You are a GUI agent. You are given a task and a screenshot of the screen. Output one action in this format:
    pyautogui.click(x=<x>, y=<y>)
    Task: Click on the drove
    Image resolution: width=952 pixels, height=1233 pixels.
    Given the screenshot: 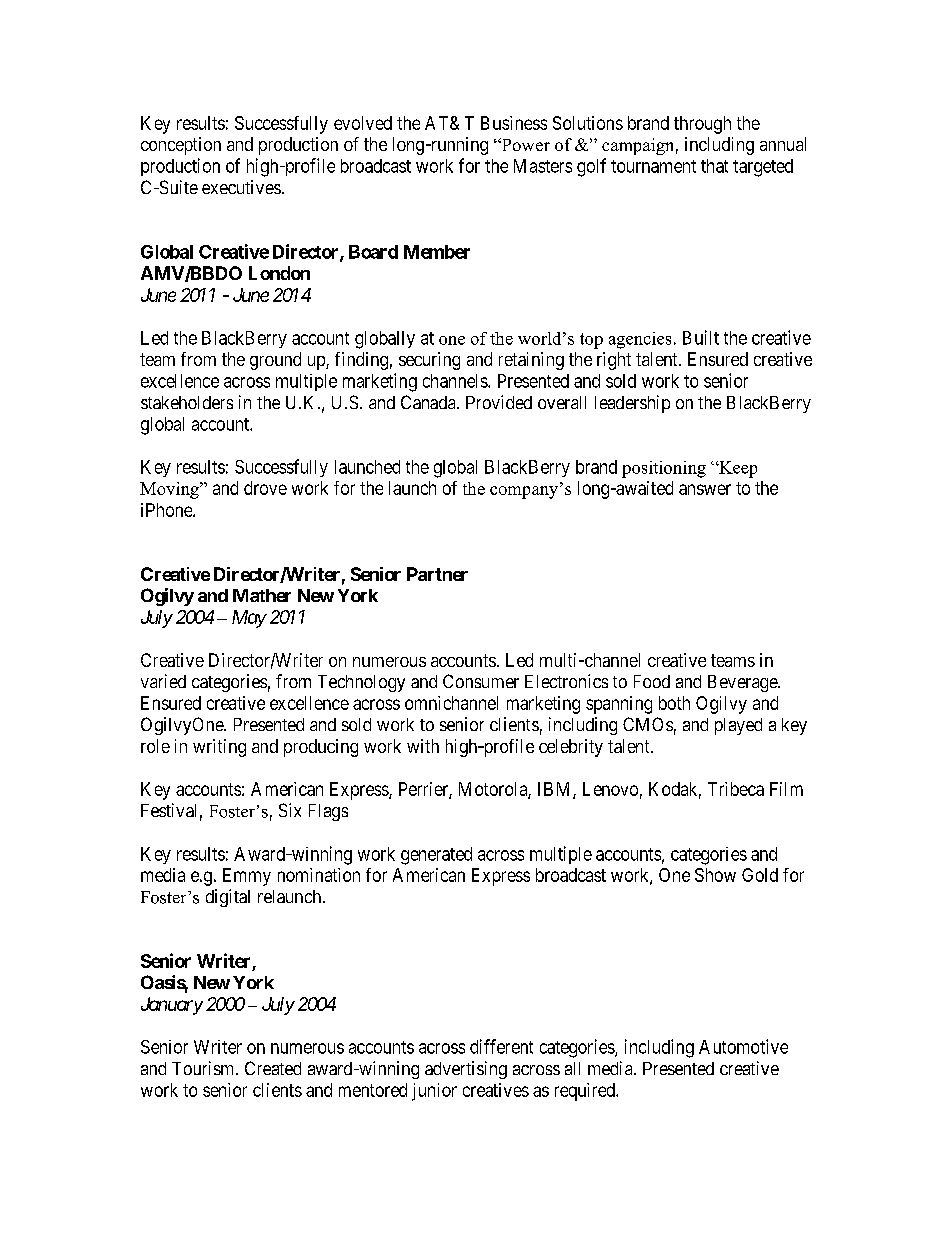 What is the action you would take?
    pyautogui.click(x=265, y=488)
